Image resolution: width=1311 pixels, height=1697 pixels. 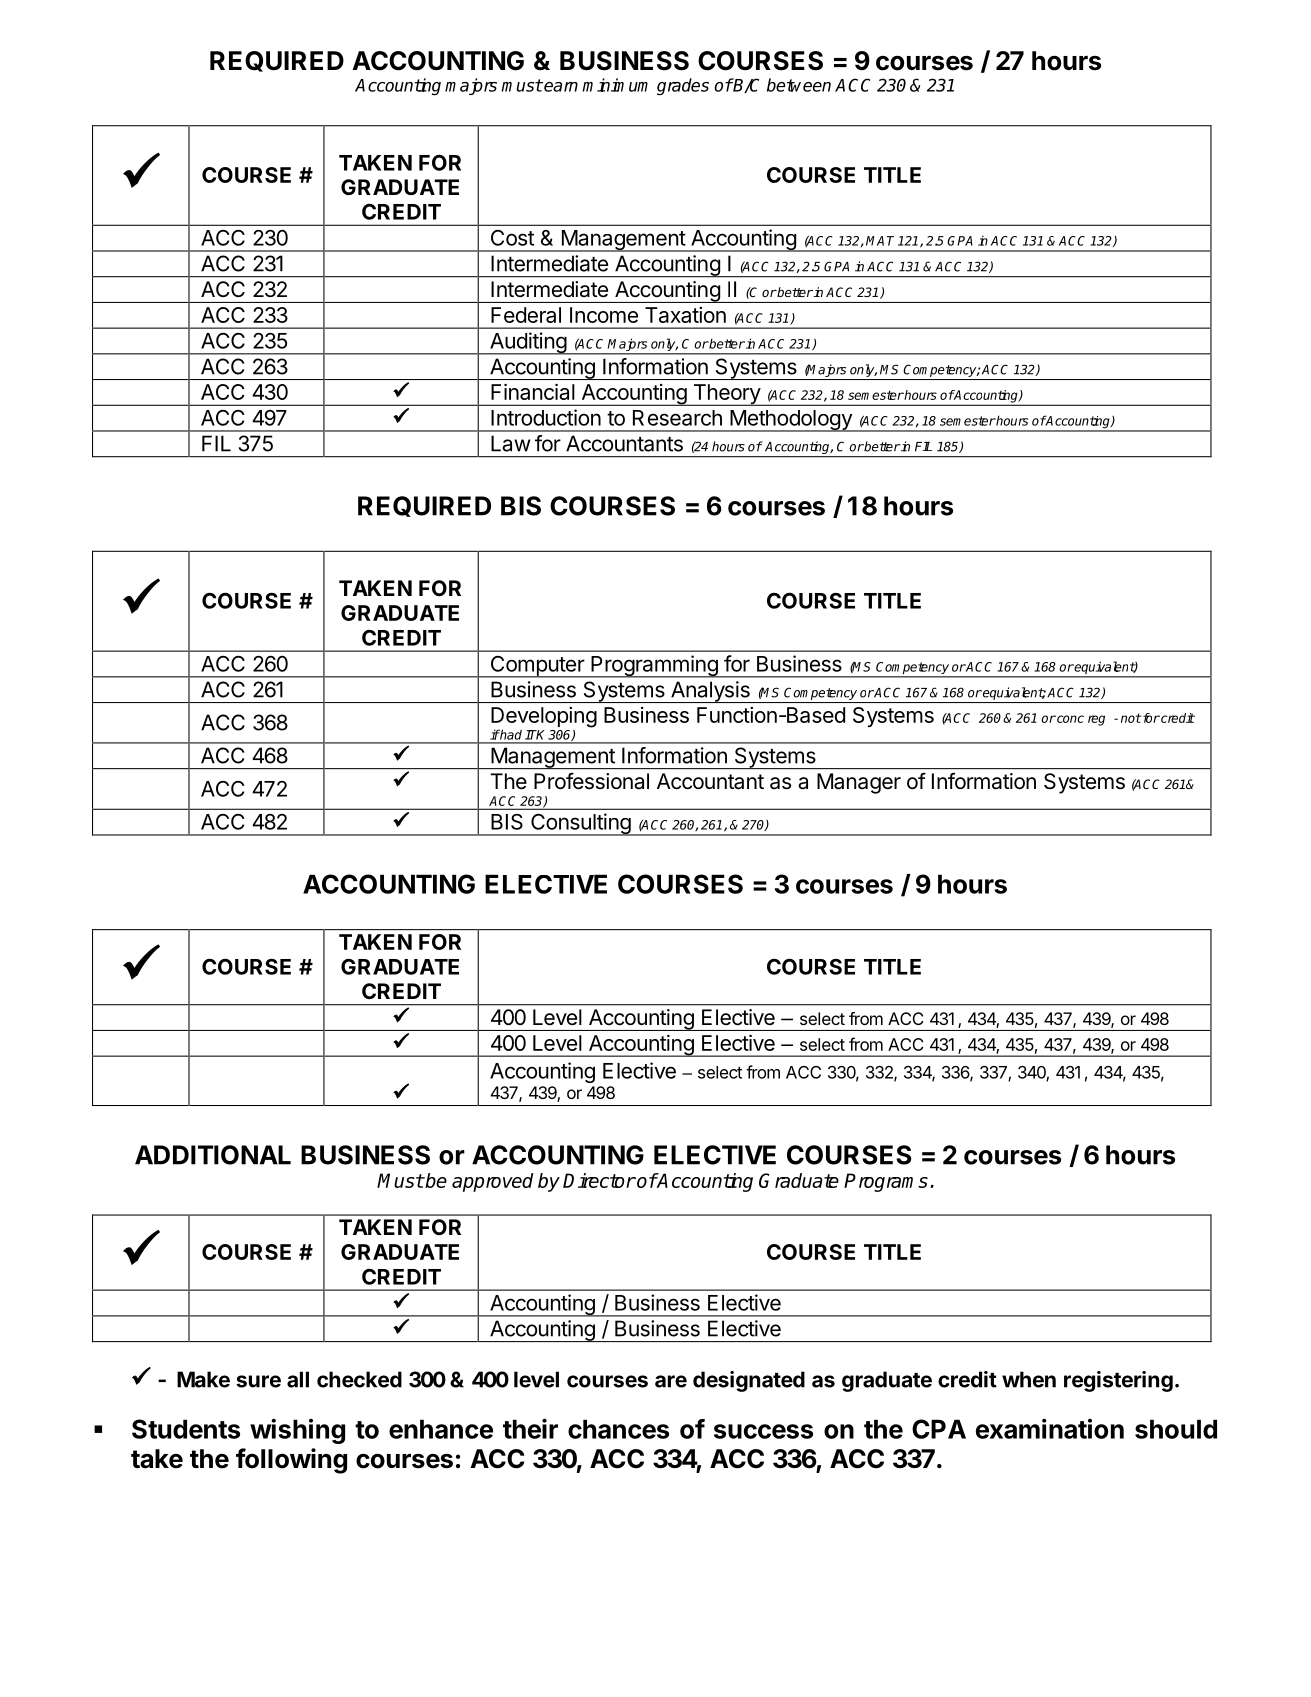 I want to click on examination, so click(x=1049, y=1429).
